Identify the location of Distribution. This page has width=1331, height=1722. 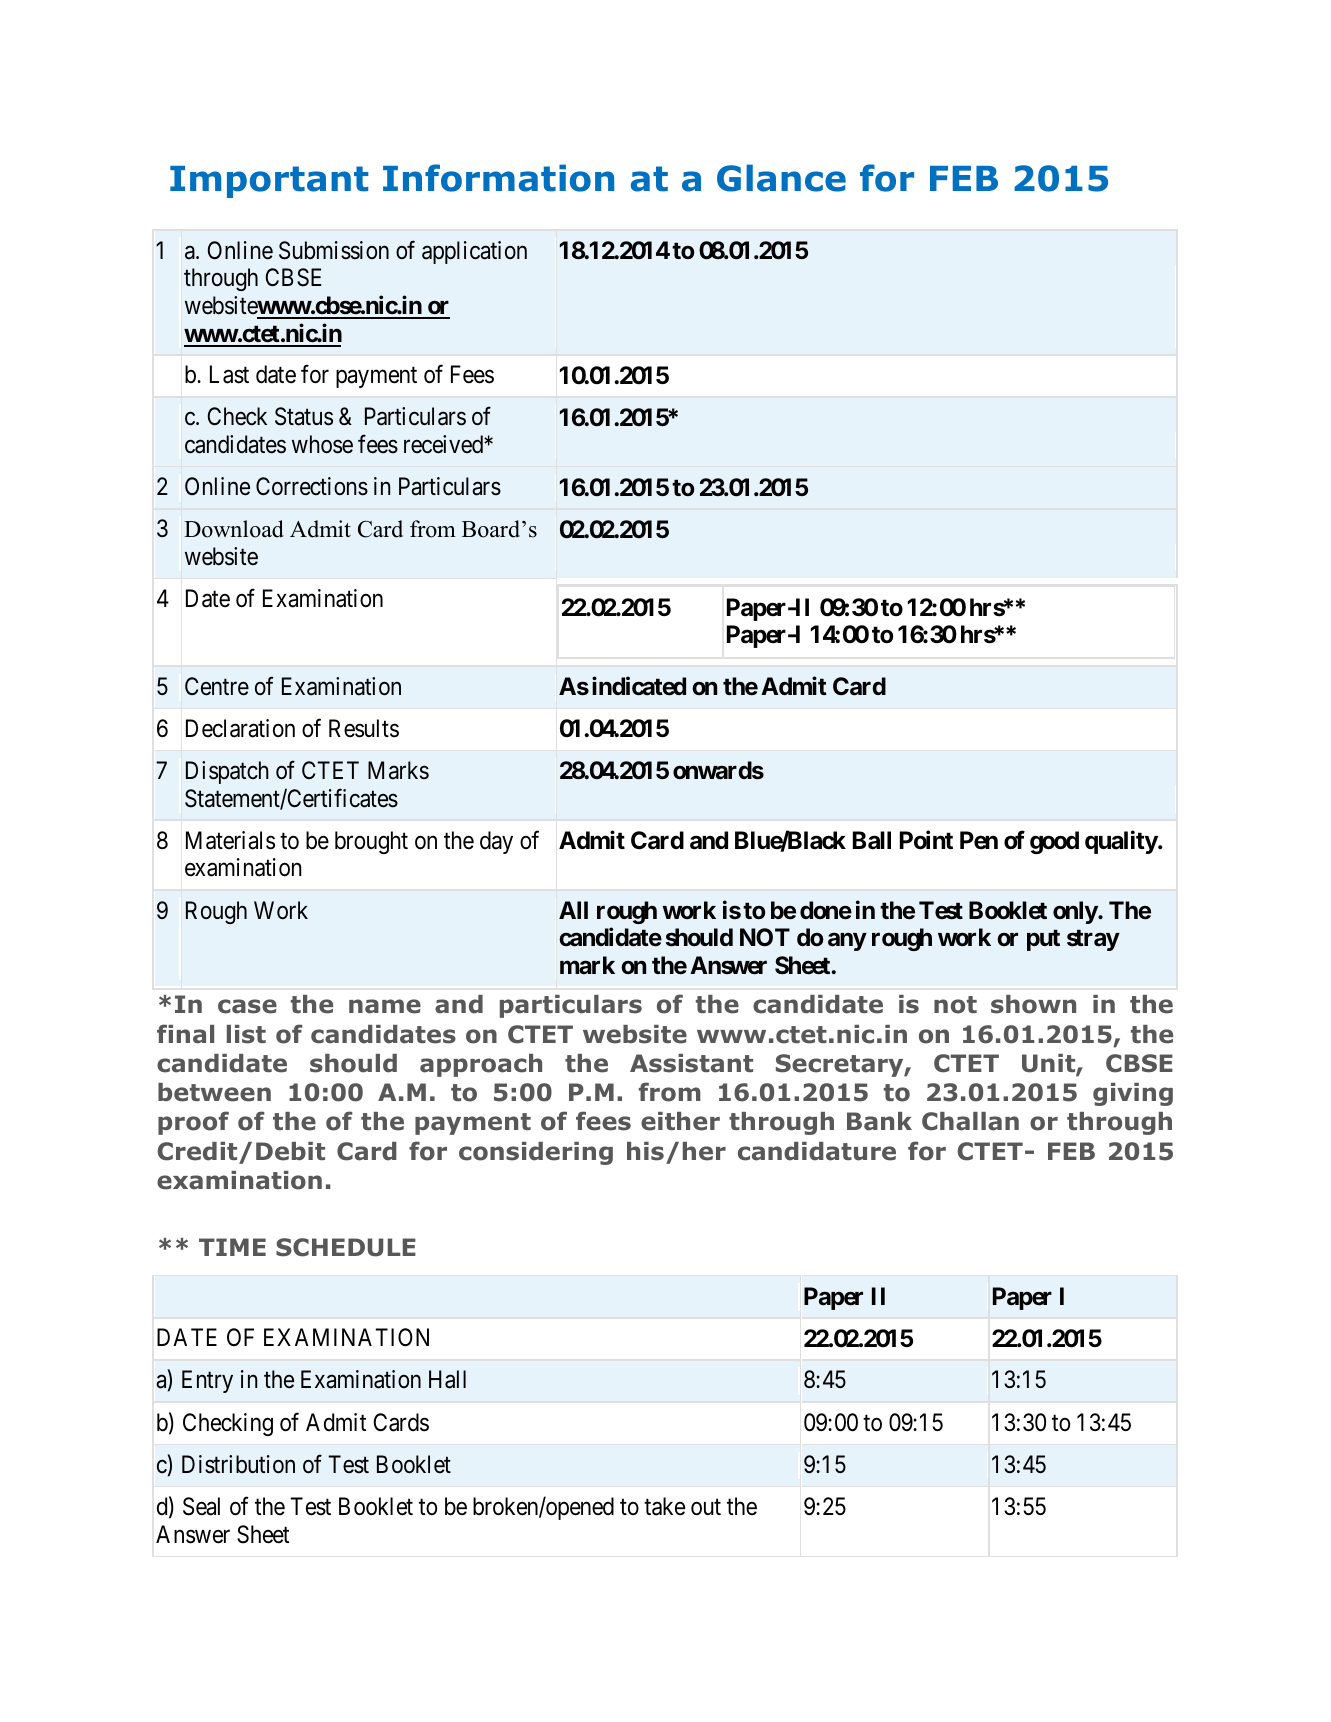
(238, 1464).
